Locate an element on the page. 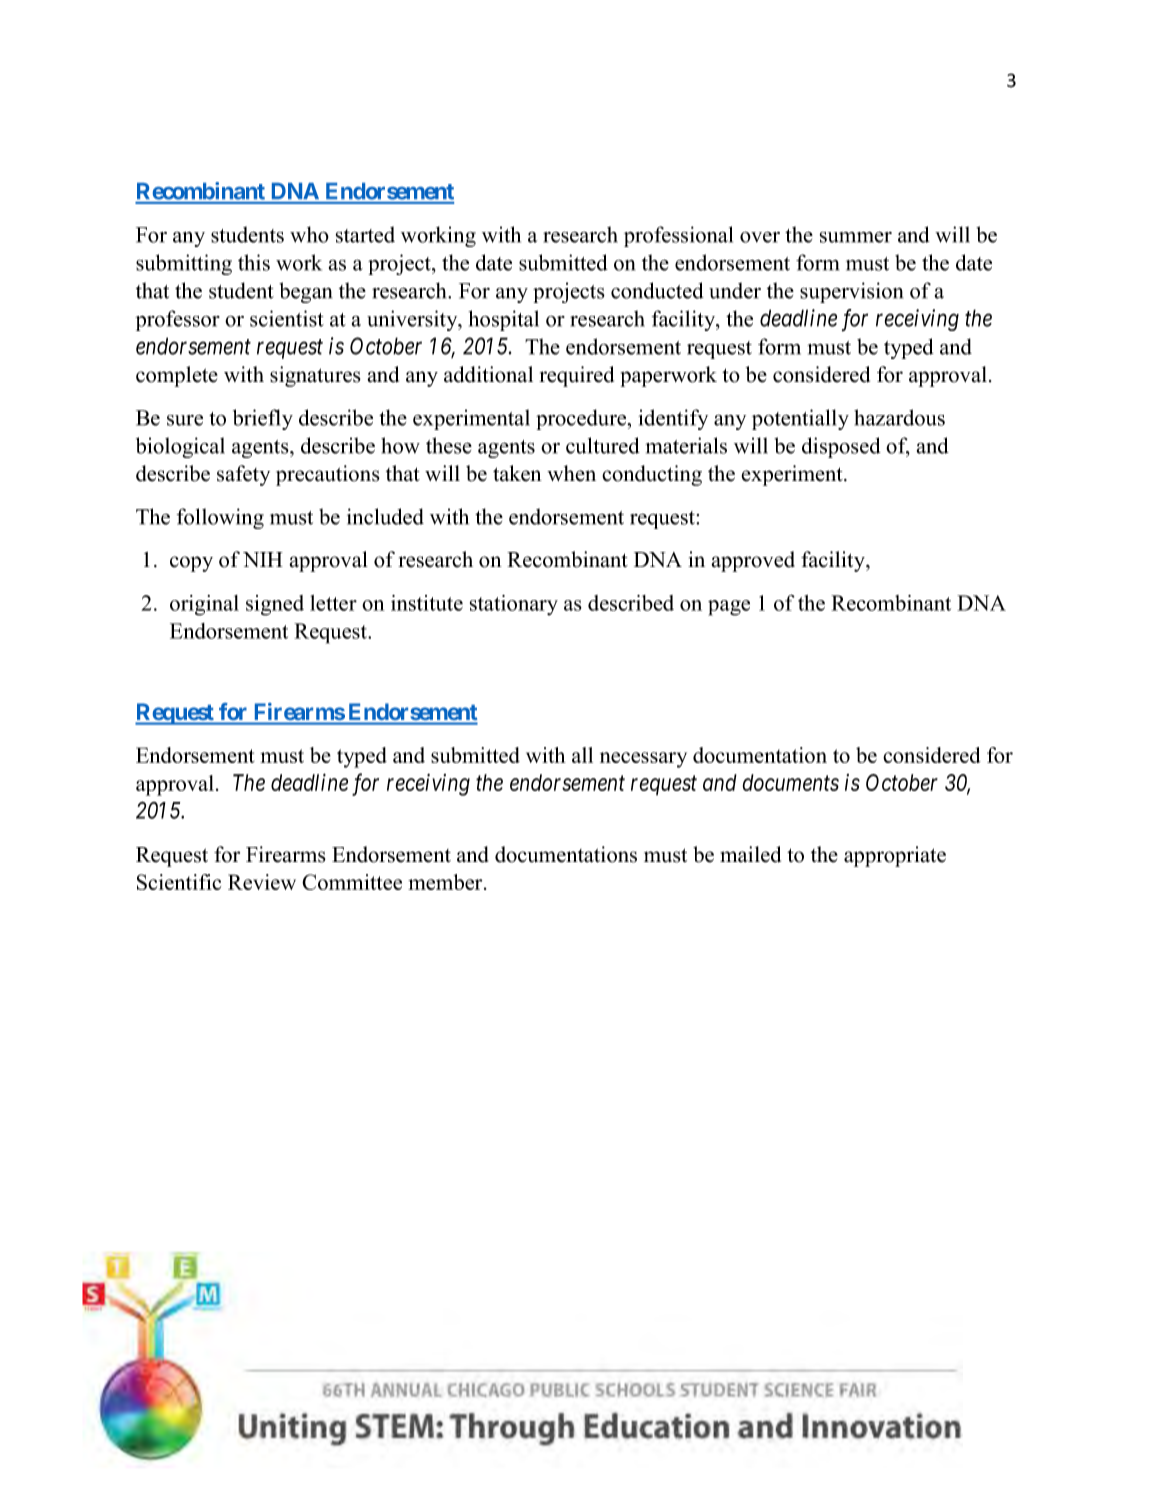  summer is located at coordinates (856, 237).
